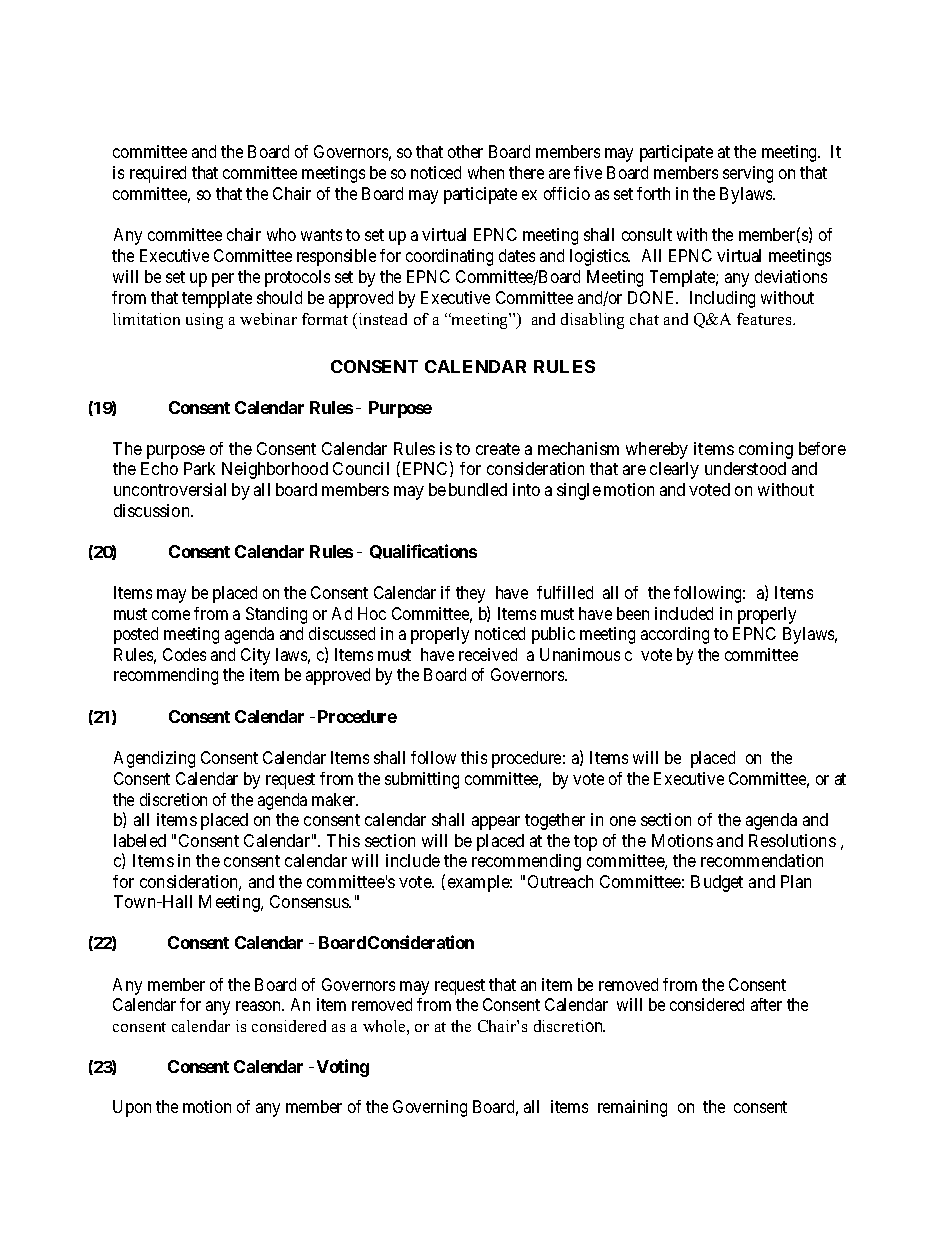 The width and height of the image is (952, 1241). Describe the element at coordinates (766, 1004) in the image. I see `after` at that location.
